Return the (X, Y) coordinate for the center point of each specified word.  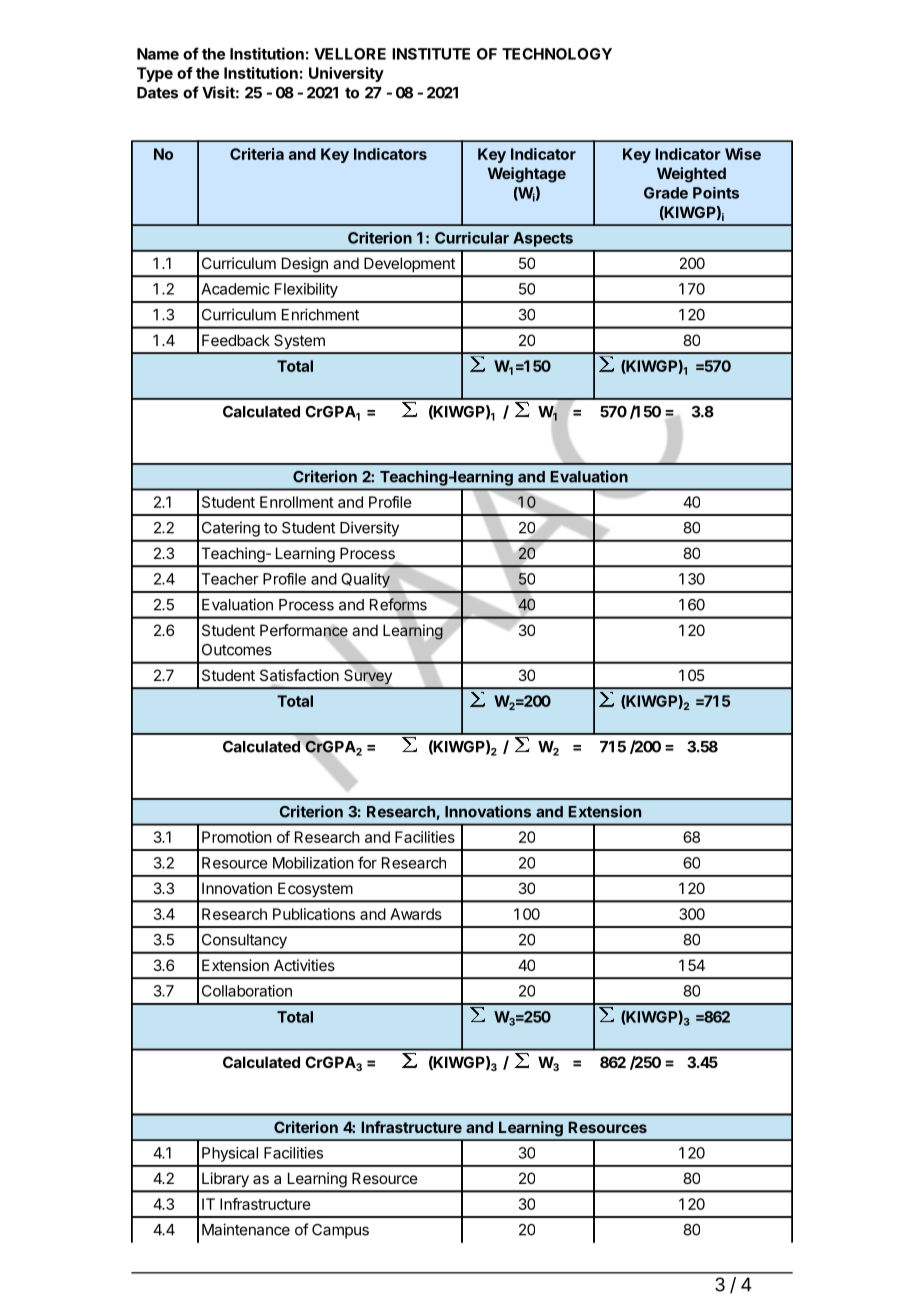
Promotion (237, 837)
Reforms (398, 604)
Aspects (543, 239)
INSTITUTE (431, 54)
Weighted (691, 175)
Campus (340, 1231)
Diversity (369, 529)
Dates (157, 93)
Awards (416, 914)
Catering (231, 529)
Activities (304, 965)
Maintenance (246, 1229)
